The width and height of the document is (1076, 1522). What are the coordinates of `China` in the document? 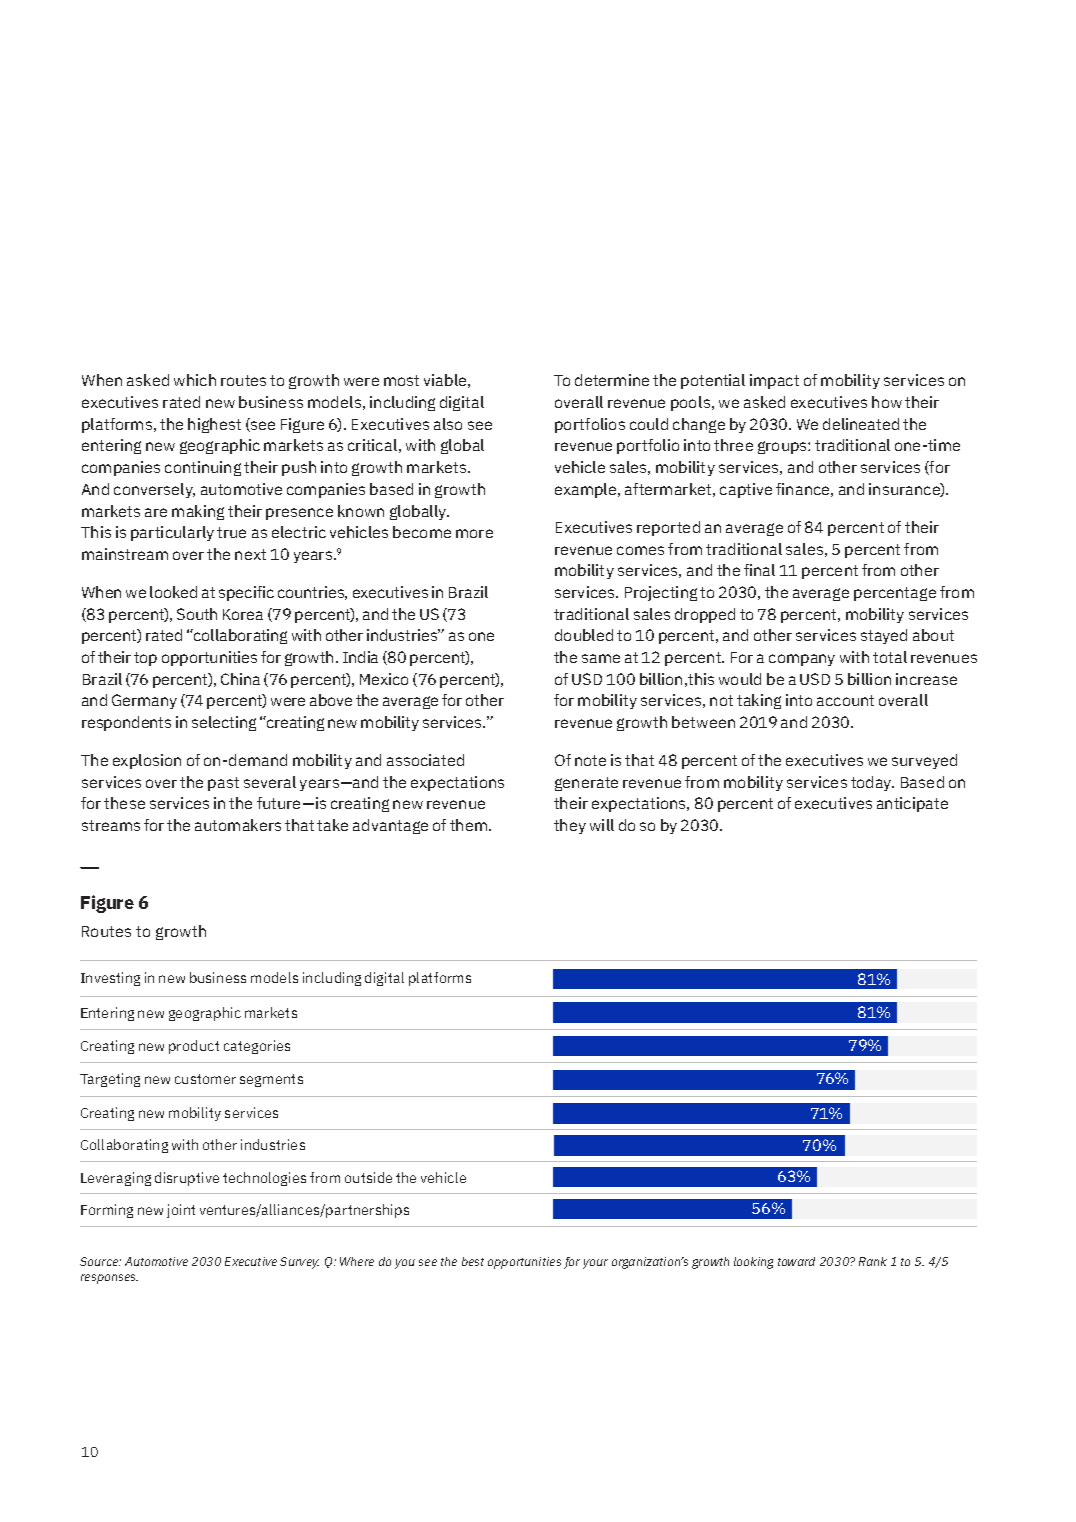 It's located at (240, 679).
